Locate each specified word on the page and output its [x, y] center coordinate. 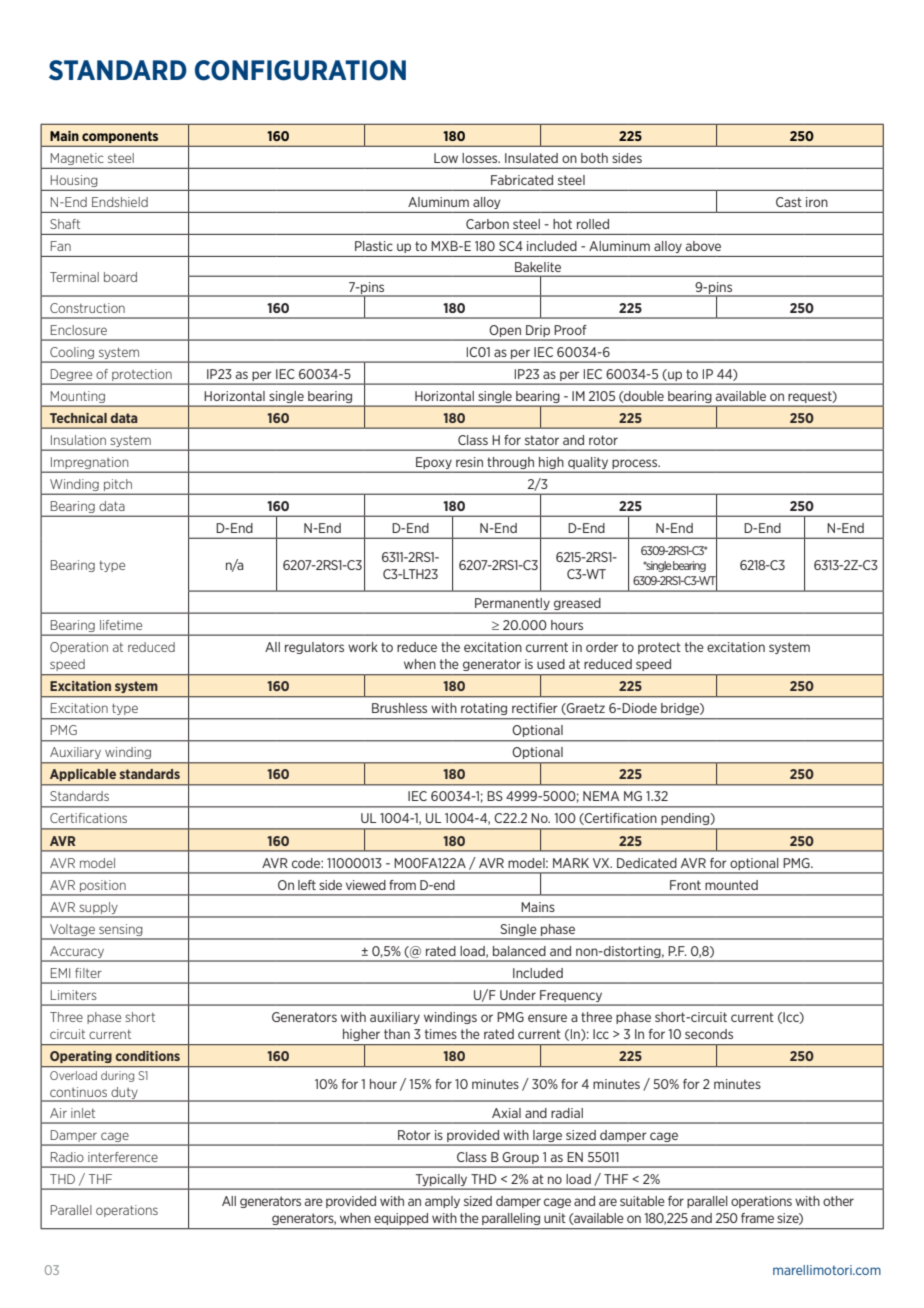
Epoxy [434, 463]
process [636, 464]
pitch [118, 485]
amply [442, 1202]
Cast [789, 202]
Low [446, 158]
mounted [731, 885]
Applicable [83, 775]
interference [123, 1157]
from [402, 885]
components [120, 137]
